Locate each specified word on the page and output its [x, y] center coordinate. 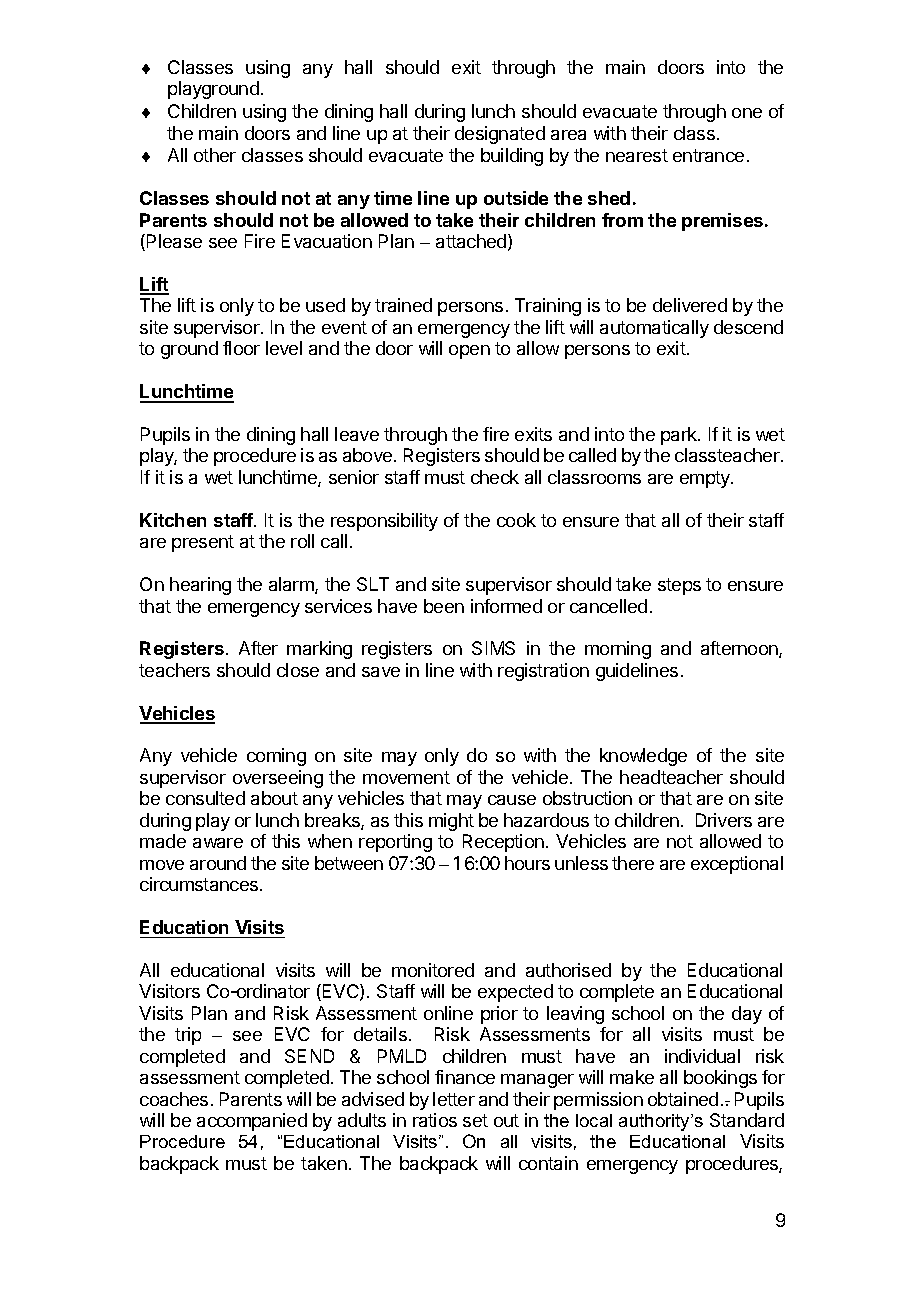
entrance [708, 155]
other [215, 155]
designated [500, 135]
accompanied [252, 1122]
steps [679, 586]
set [475, 1120]
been [444, 606]
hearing [200, 586]
